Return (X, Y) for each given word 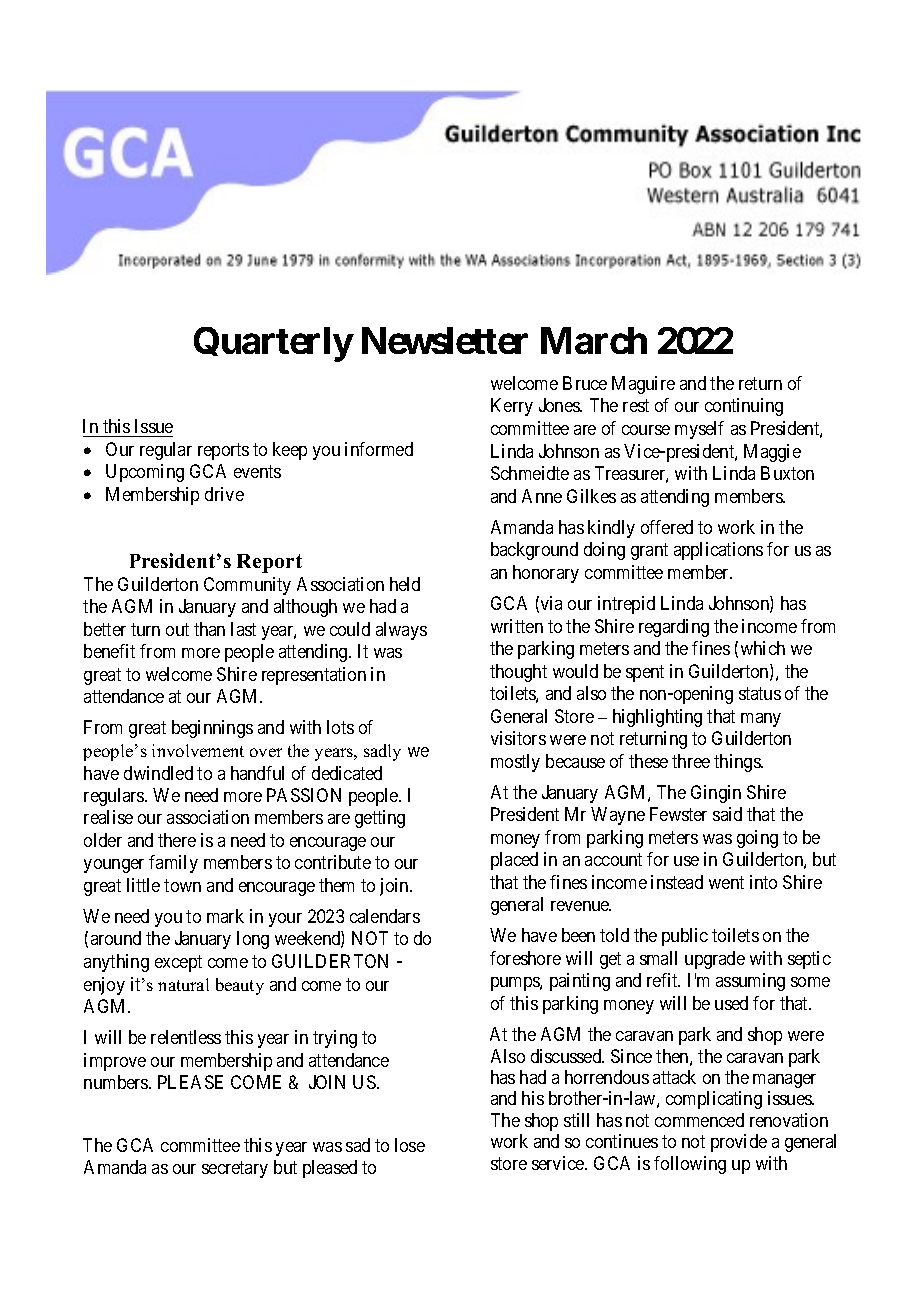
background (534, 551)
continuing (744, 407)
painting (580, 982)
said (727, 814)
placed (514, 861)
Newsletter (445, 340)
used (731, 1003)
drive (224, 494)
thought (518, 673)
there (177, 840)
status (760, 693)
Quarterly (273, 344)
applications (718, 551)
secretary (235, 1169)
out (177, 629)
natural (183, 984)
